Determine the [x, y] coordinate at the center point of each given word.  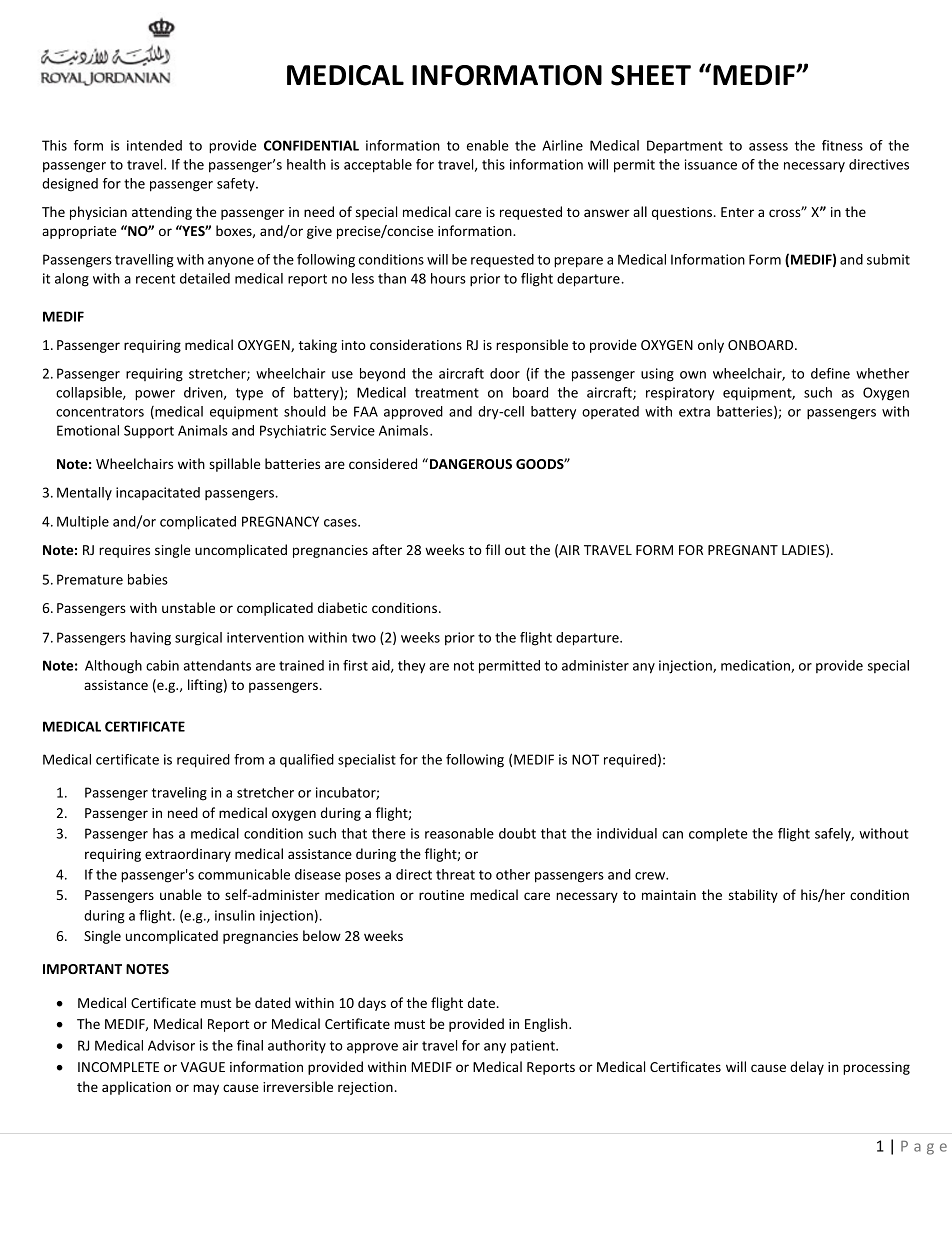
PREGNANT [743, 550]
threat [455, 874]
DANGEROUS [469, 463]
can [672, 835]
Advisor [171, 1045]
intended [154, 145]
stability [753, 896]
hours [448, 278]
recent [155, 279]
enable [488, 145]
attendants [217, 665]
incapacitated [158, 493]
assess [768, 147]
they [412, 667]
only [711, 346]
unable [181, 894]
